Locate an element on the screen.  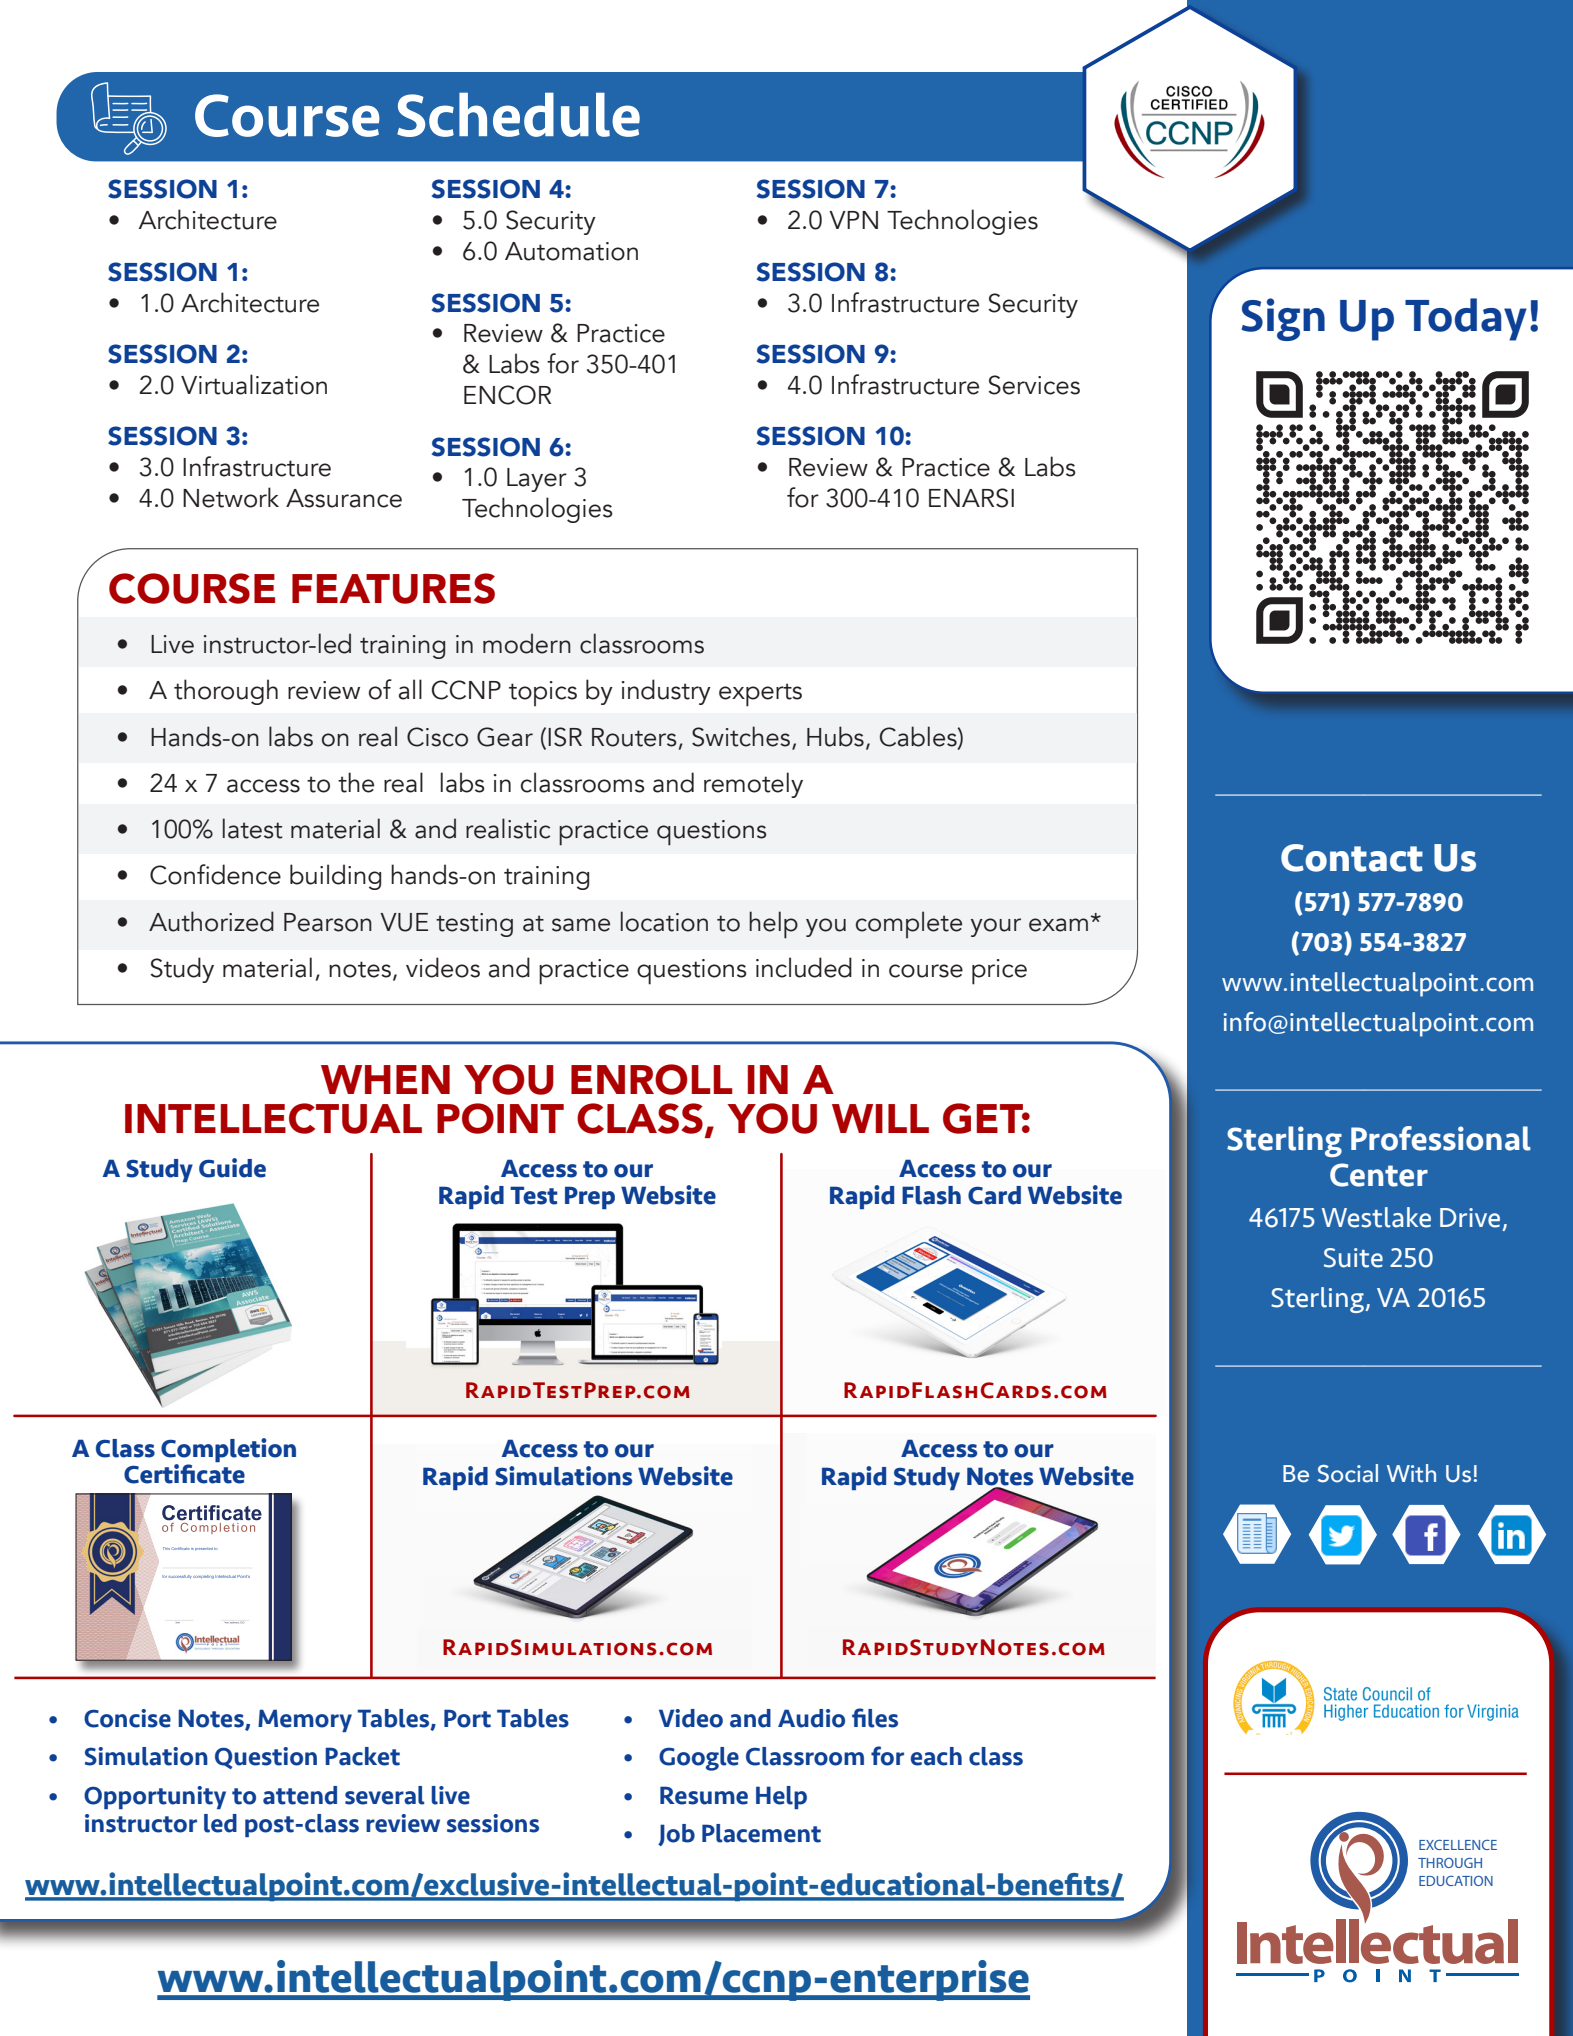
WILL is located at coordinates (880, 1118).
